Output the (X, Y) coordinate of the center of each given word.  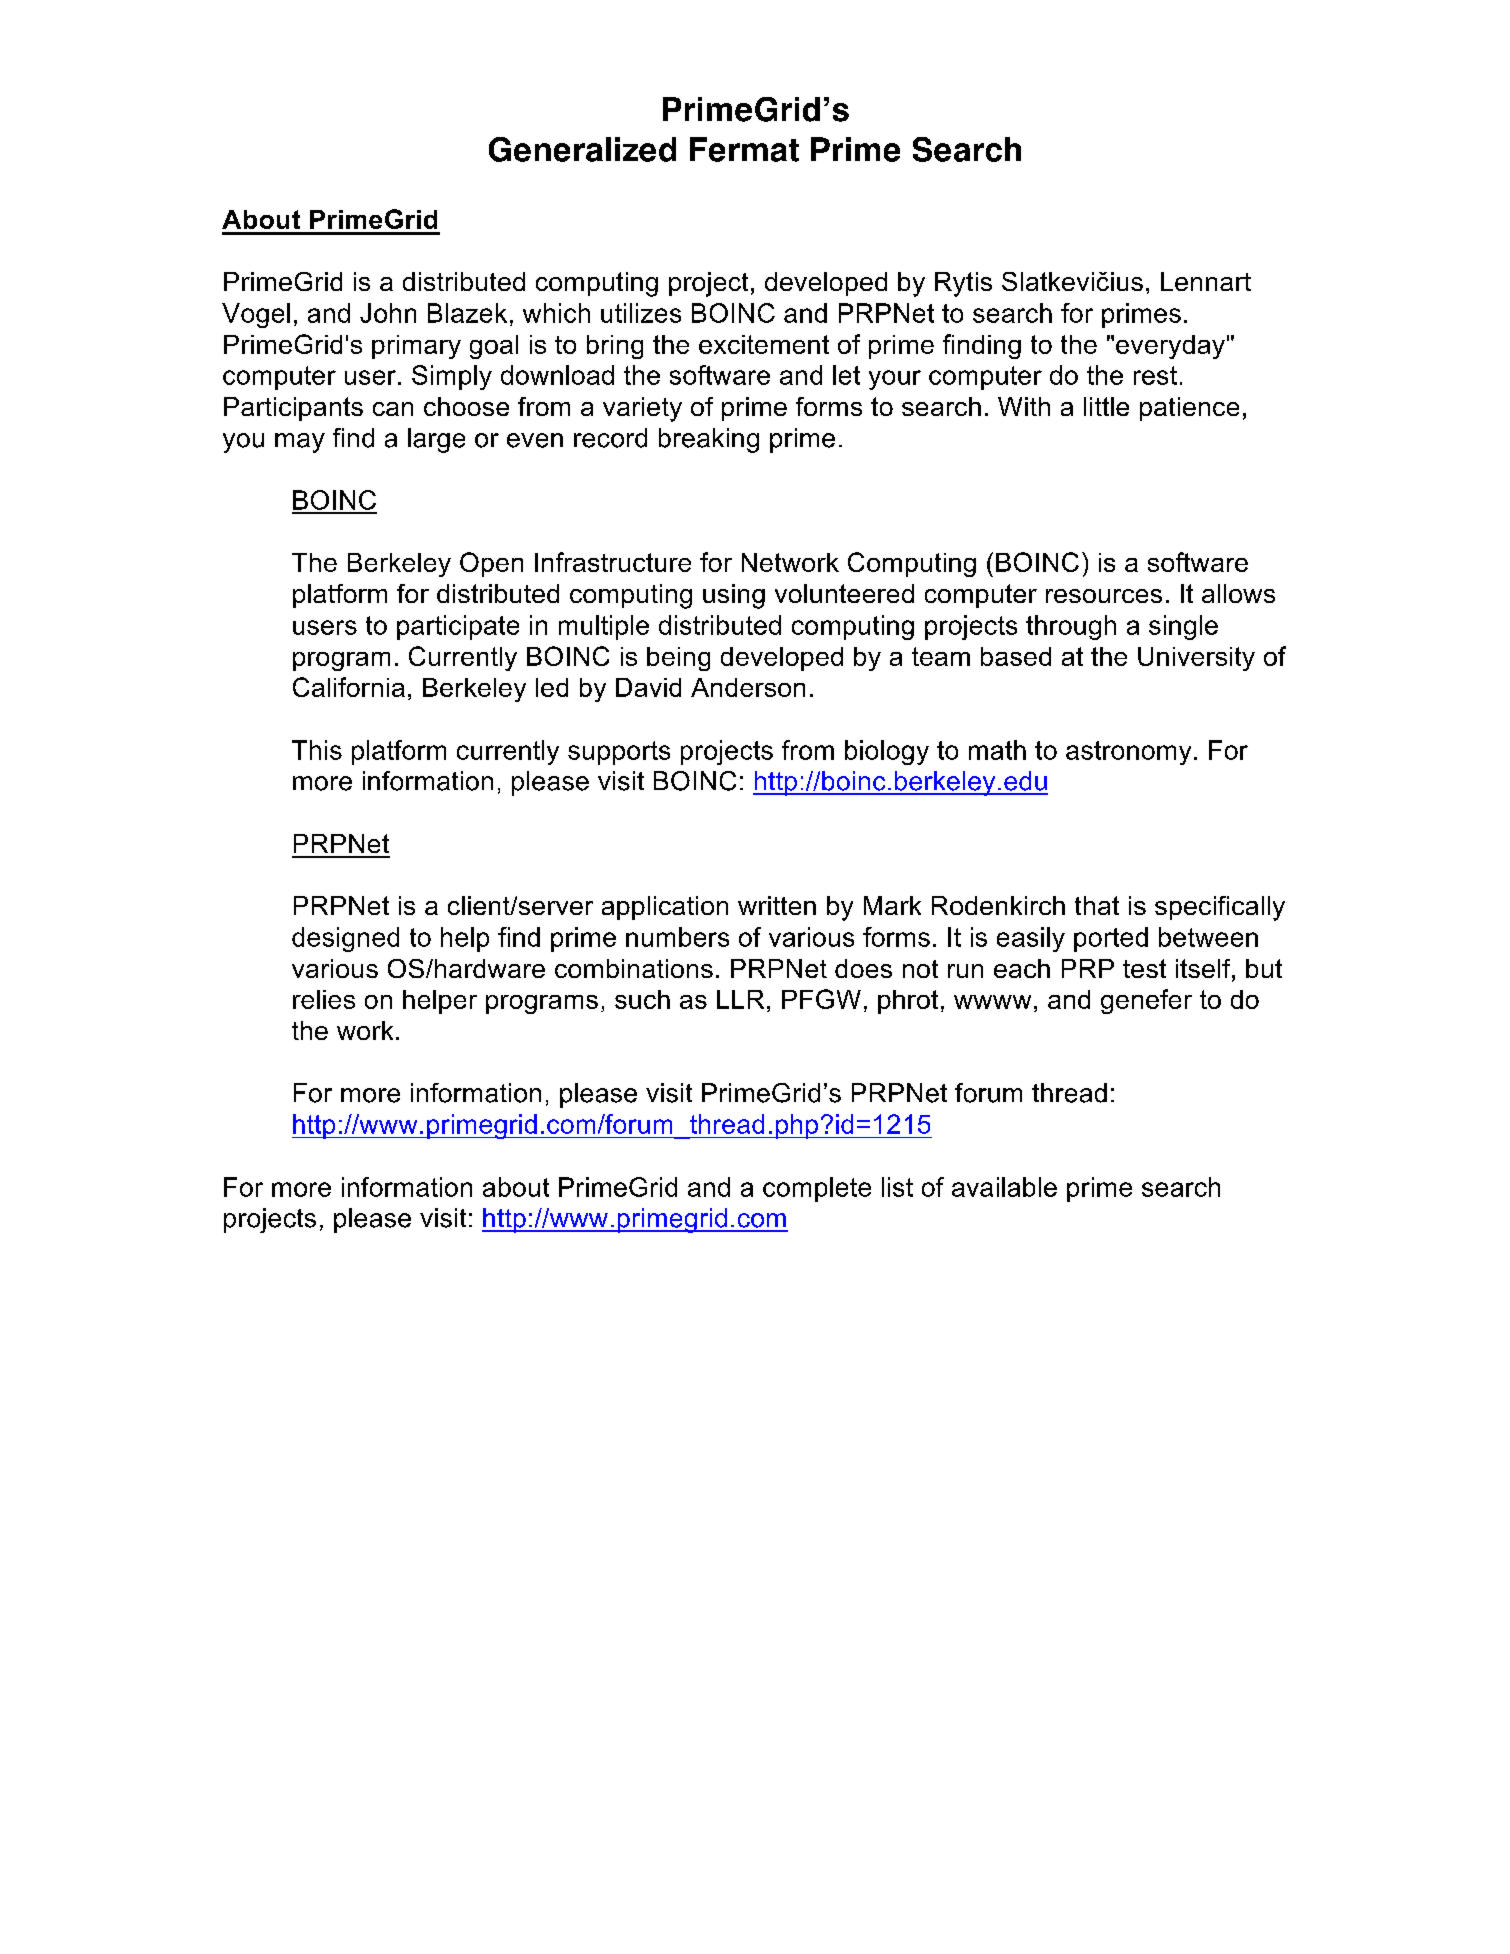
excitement (764, 344)
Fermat (744, 149)
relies (324, 999)
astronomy (1128, 753)
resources (1104, 596)
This (317, 750)
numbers (677, 937)
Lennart (1206, 281)
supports (619, 753)
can (393, 409)
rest (1155, 375)
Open (491, 564)
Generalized (582, 149)
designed (345, 939)
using (734, 596)
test (1144, 968)
